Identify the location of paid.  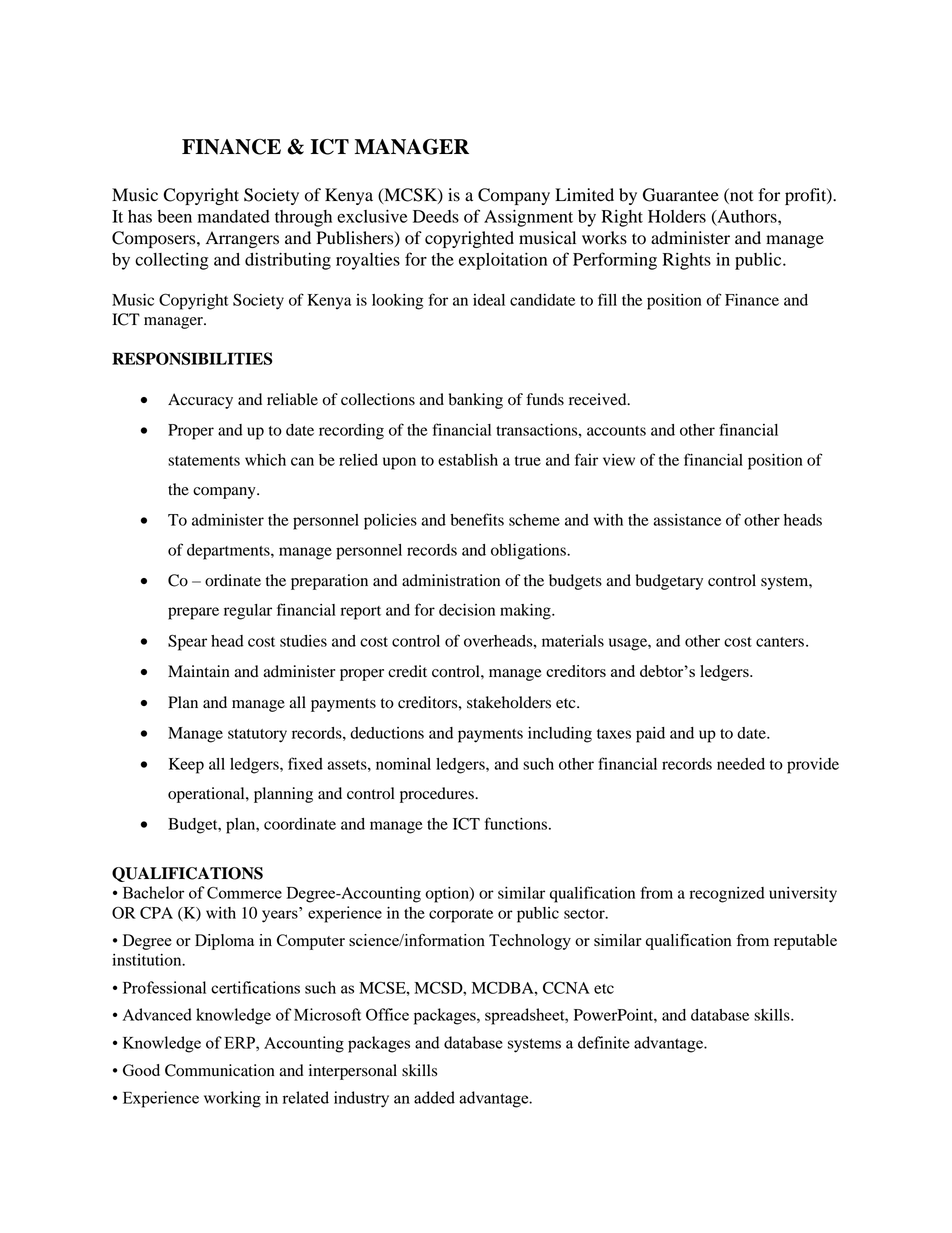
(650, 735).
